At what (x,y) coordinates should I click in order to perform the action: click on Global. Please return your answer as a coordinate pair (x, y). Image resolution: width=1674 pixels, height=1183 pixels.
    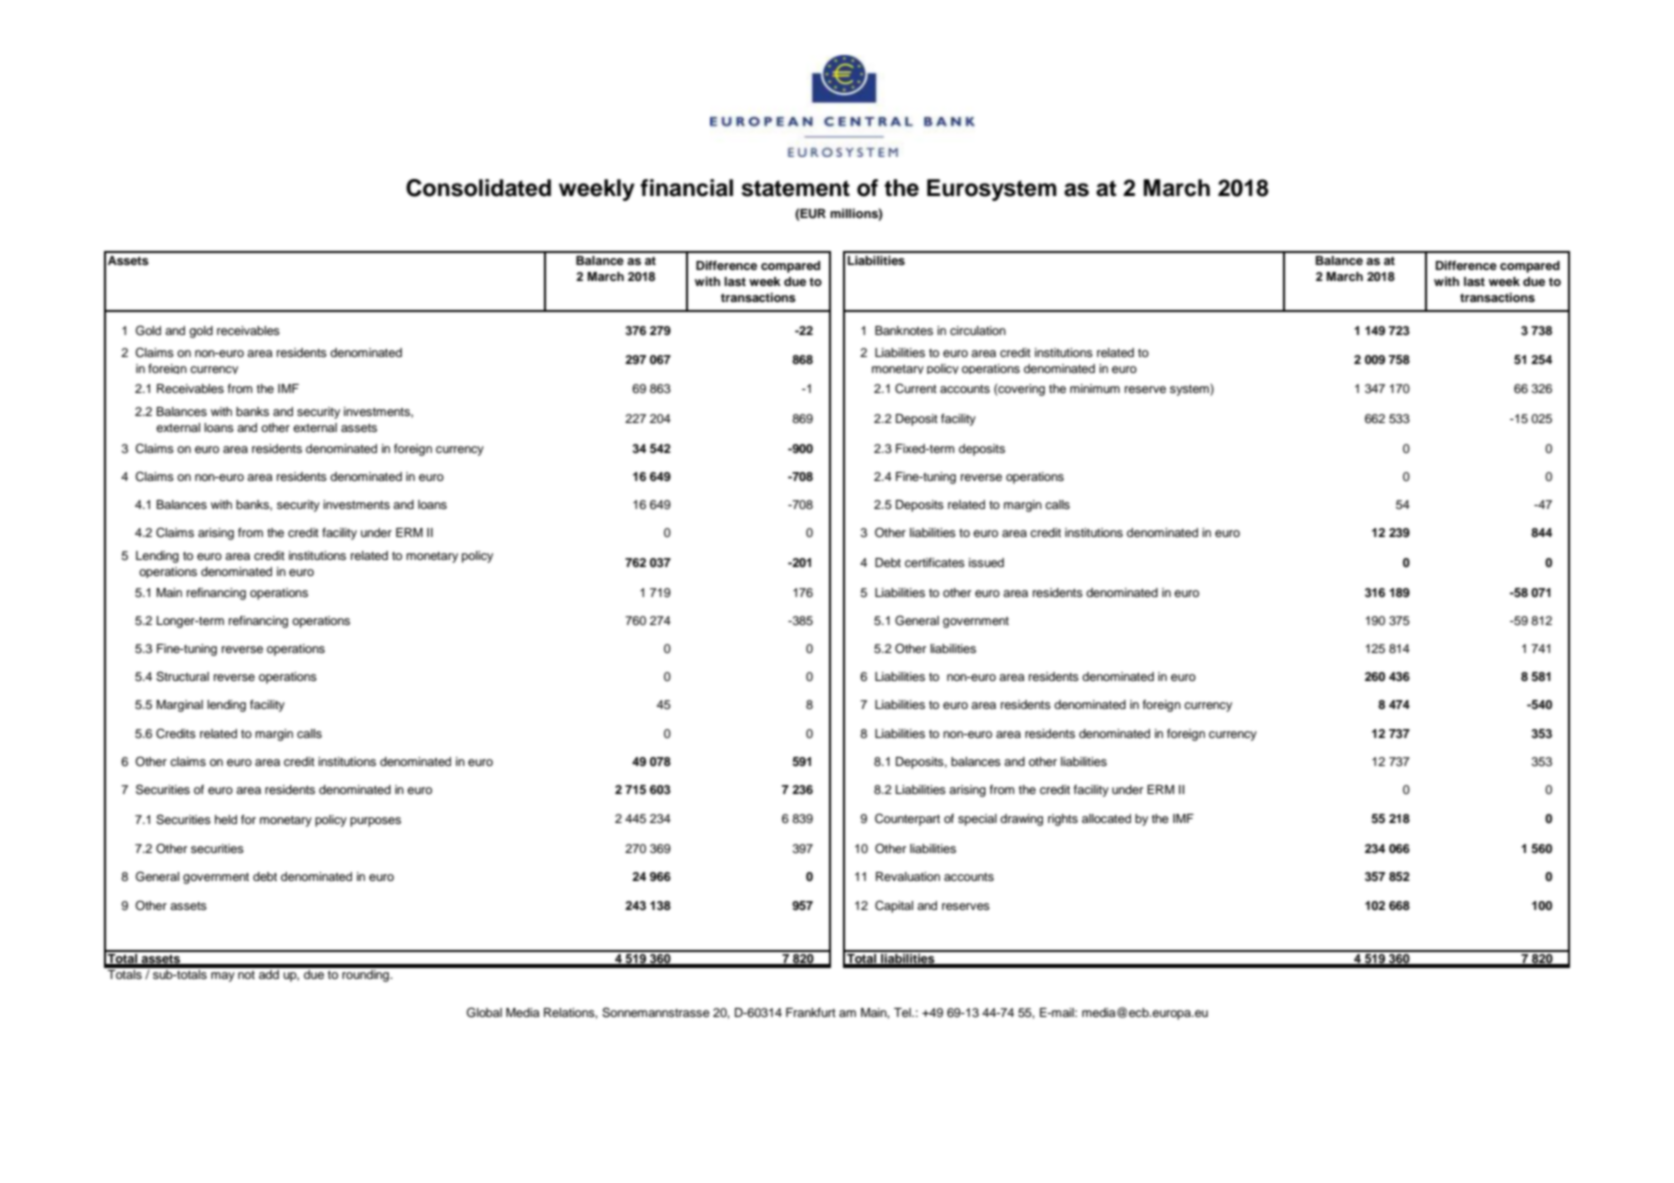
    Looking at the image, I should click on (484, 1012).
